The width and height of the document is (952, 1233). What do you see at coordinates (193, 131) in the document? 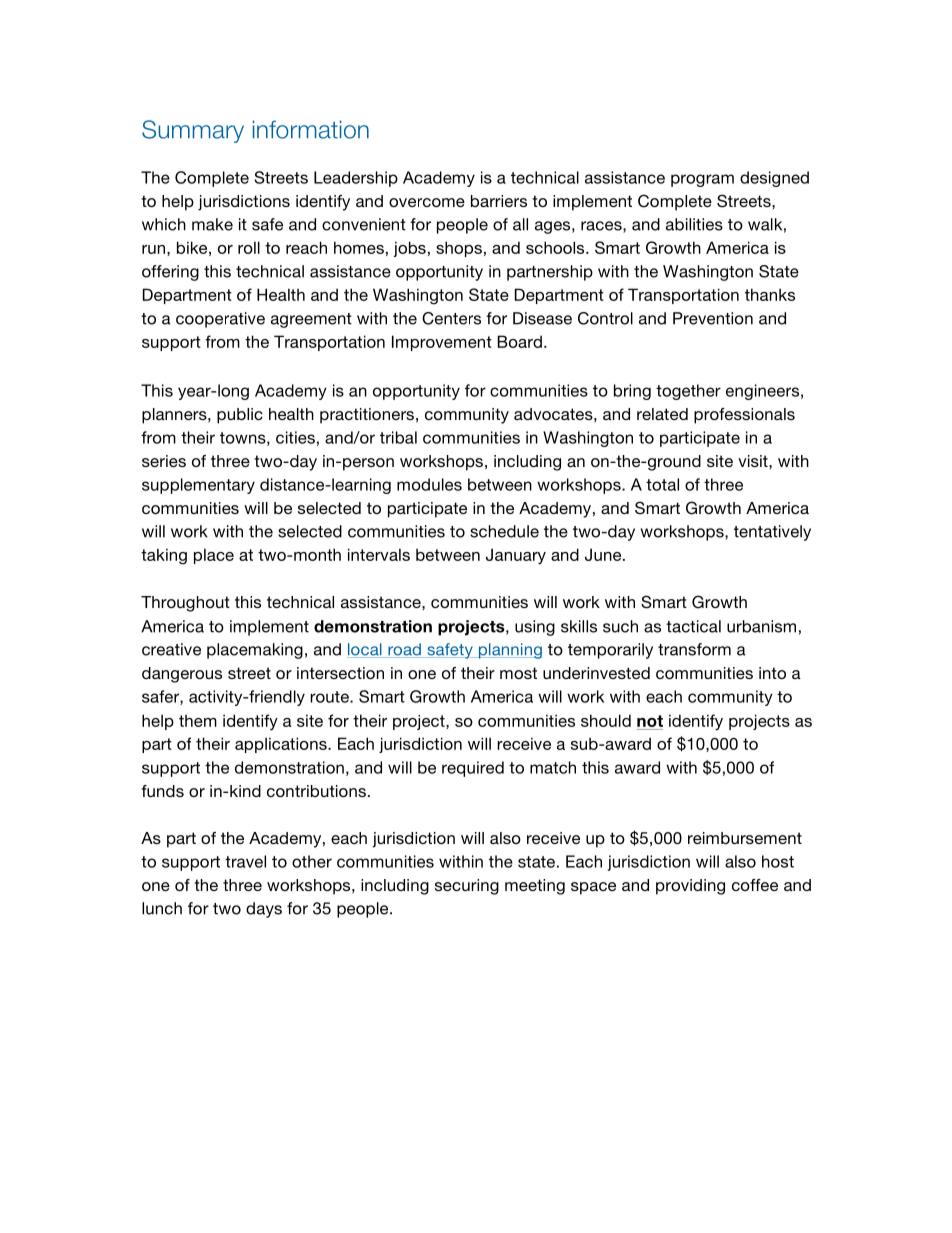
I see `Summary` at bounding box center [193, 131].
